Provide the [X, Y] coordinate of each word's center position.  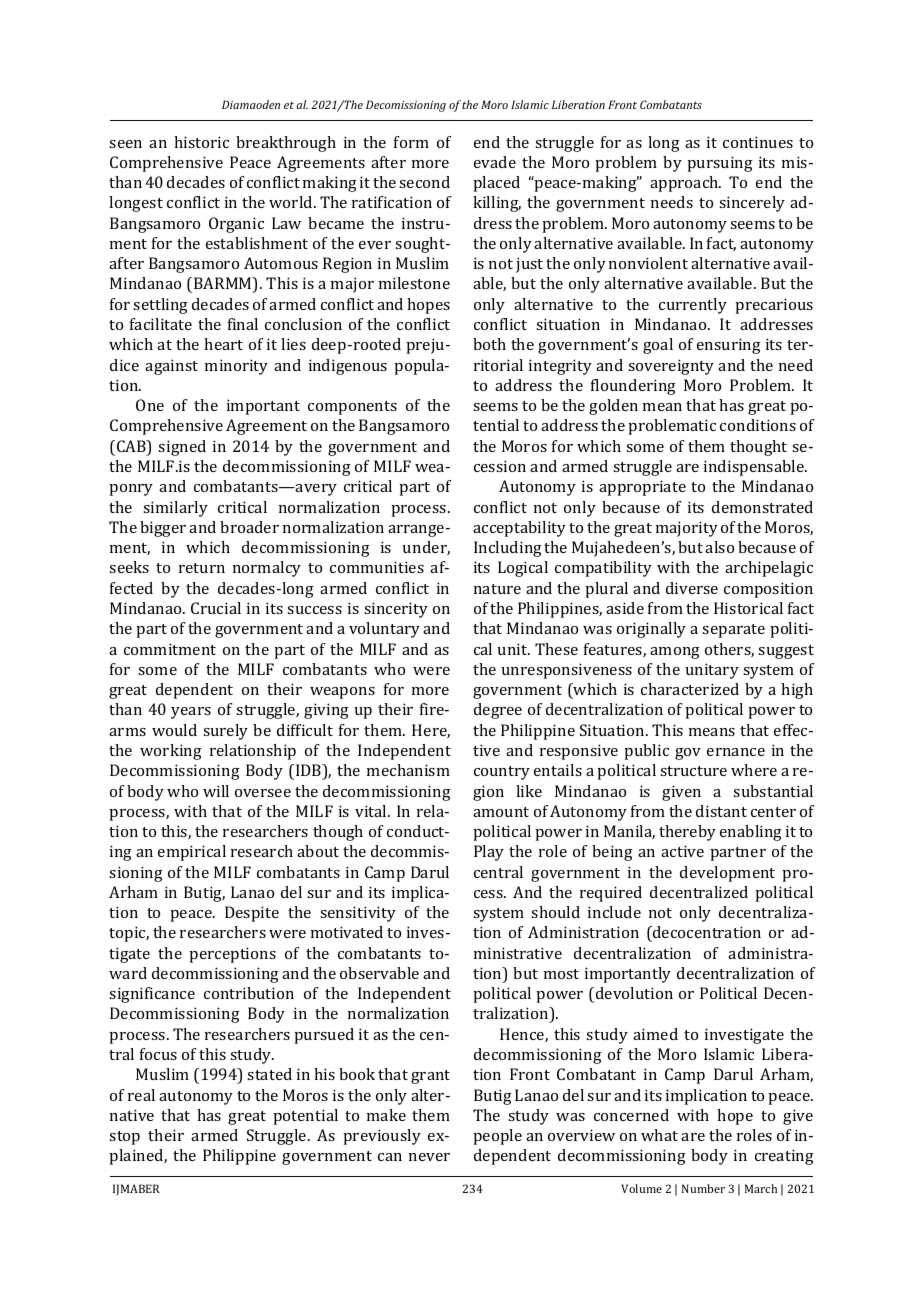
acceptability [519, 529]
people [497, 1137]
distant [721, 811]
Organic [236, 225]
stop [124, 1138]
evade [495, 162]
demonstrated [762, 507]
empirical [192, 853]
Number [703, 1188]
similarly [175, 509]
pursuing [720, 164]
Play [489, 853]
